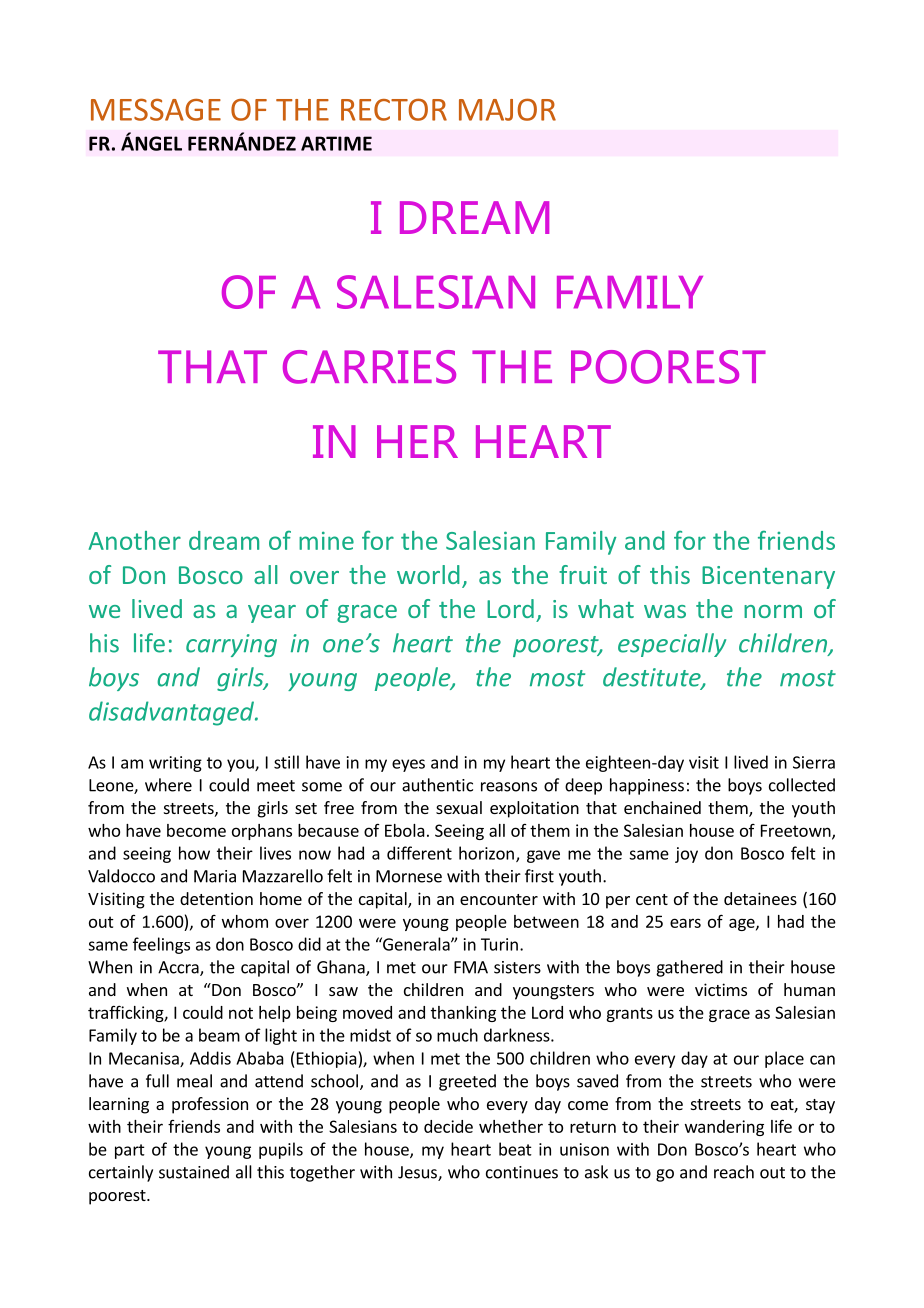 The image size is (924, 1308). What do you see at coordinates (773, 611) in the image?
I see `norm` at bounding box center [773, 611].
